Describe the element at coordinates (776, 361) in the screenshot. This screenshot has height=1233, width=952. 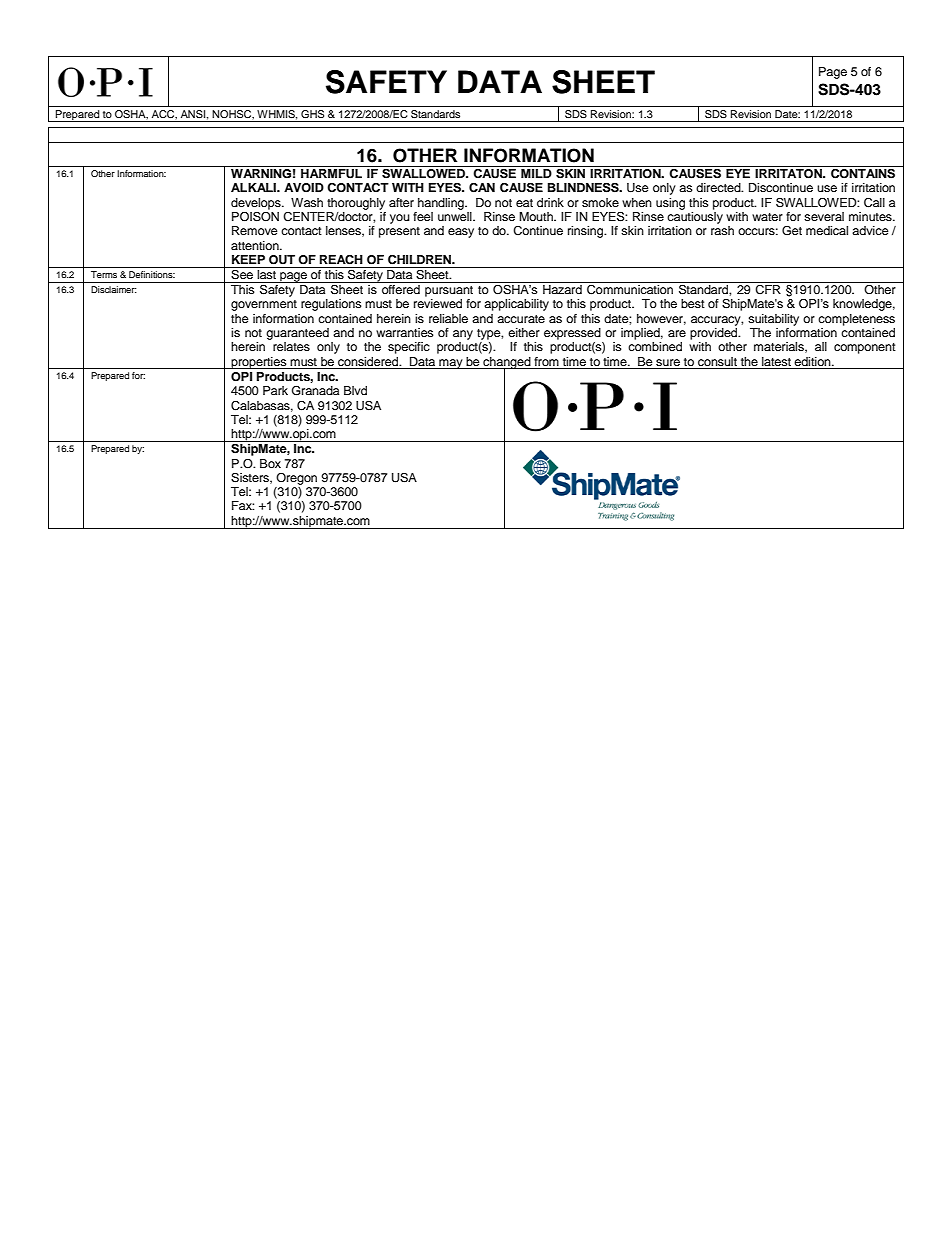
I see `latest` at that location.
